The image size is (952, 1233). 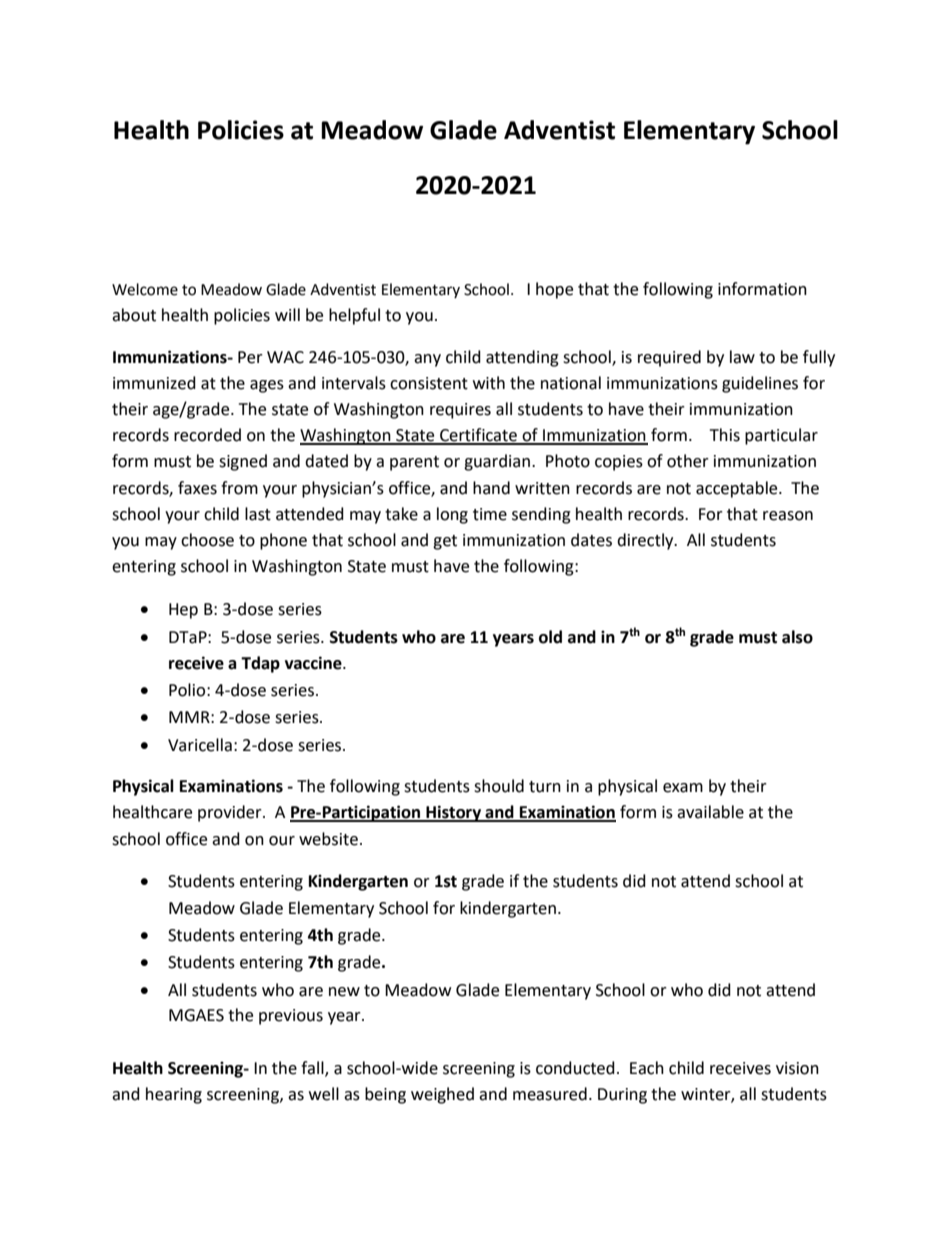 What do you see at coordinates (550, 637) in the screenshot?
I see `old` at bounding box center [550, 637].
